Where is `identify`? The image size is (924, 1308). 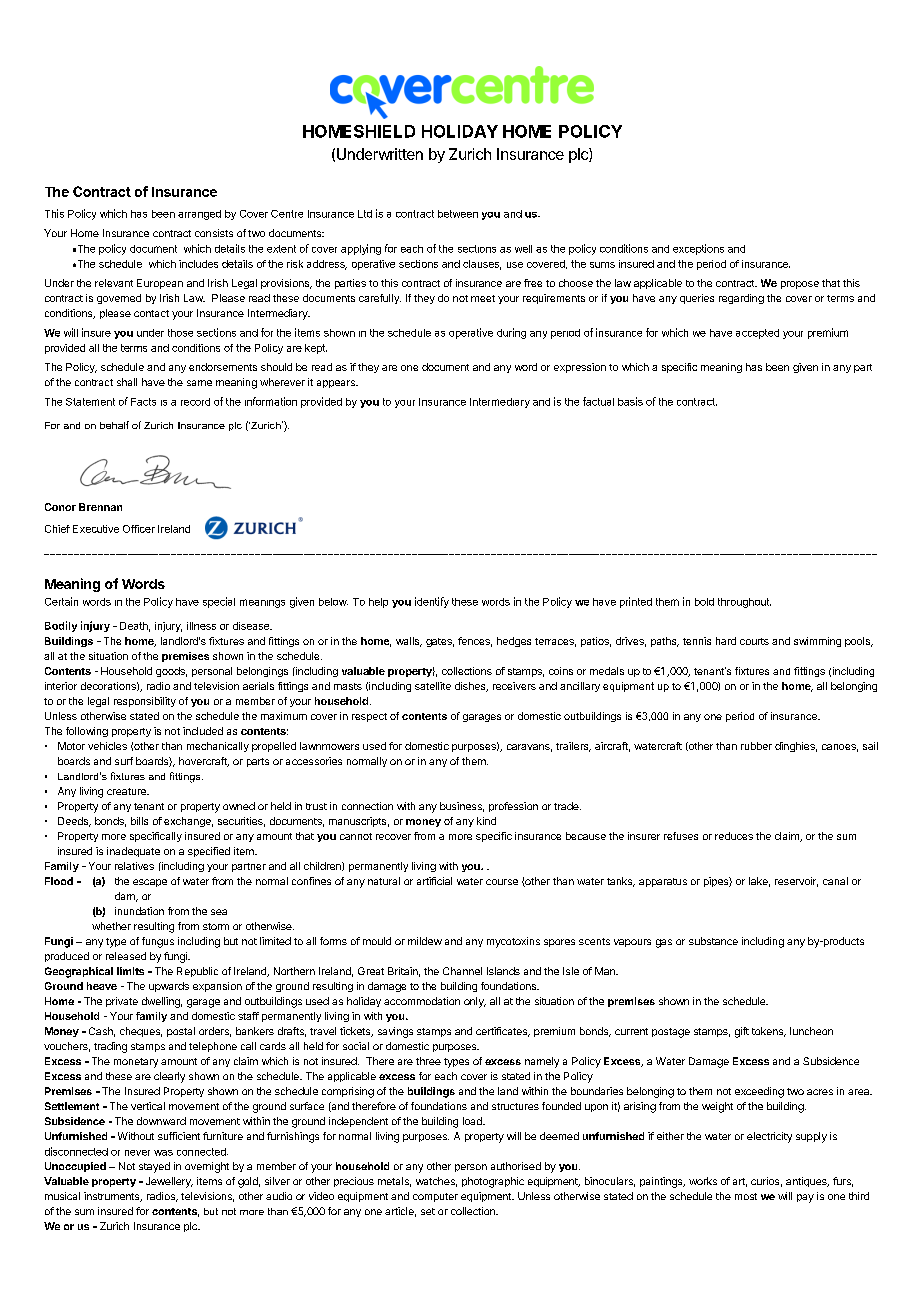
identify is located at coordinates (432, 602).
